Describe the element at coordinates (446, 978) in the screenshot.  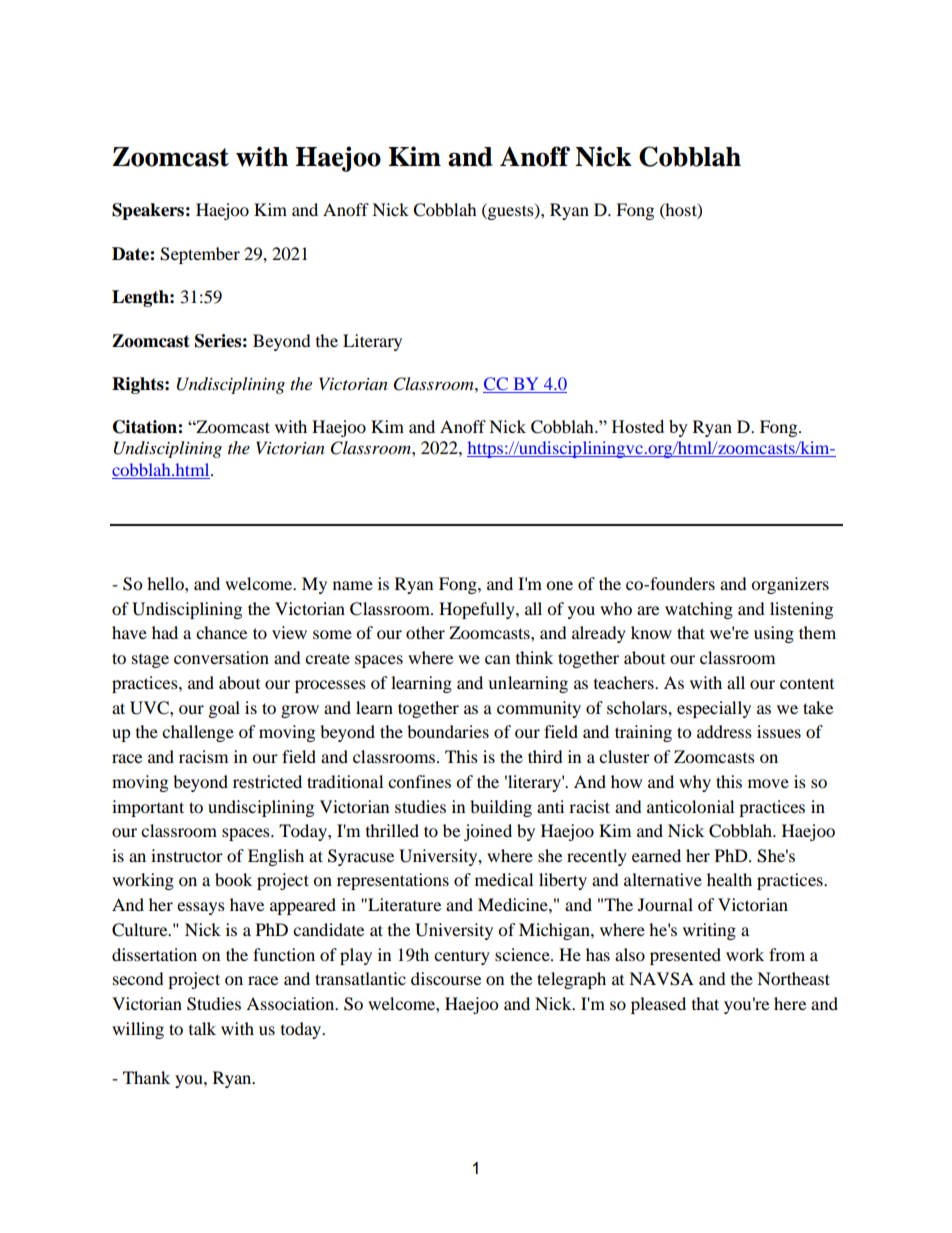
I see `discourse` at that location.
